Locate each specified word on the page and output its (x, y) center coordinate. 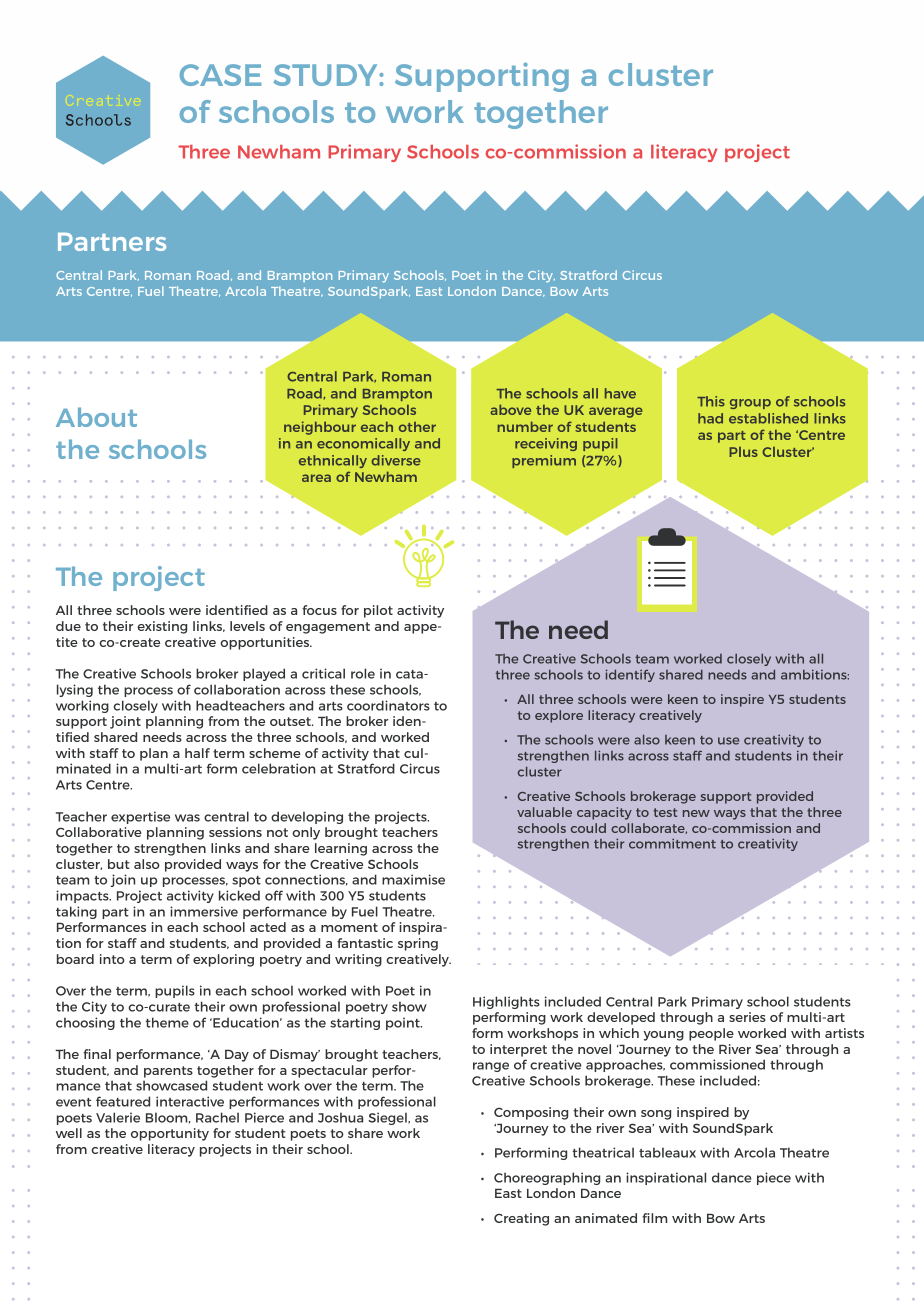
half (197, 753)
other (417, 427)
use (728, 741)
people (711, 1034)
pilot (378, 611)
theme (167, 1022)
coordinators (388, 705)
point (404, 1023)
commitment (672, 843)
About (96, 417)
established (768, 418)
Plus (743, 452)
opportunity (170, 1134)
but (119, 864)
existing (162, 627)
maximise (413, 879)
